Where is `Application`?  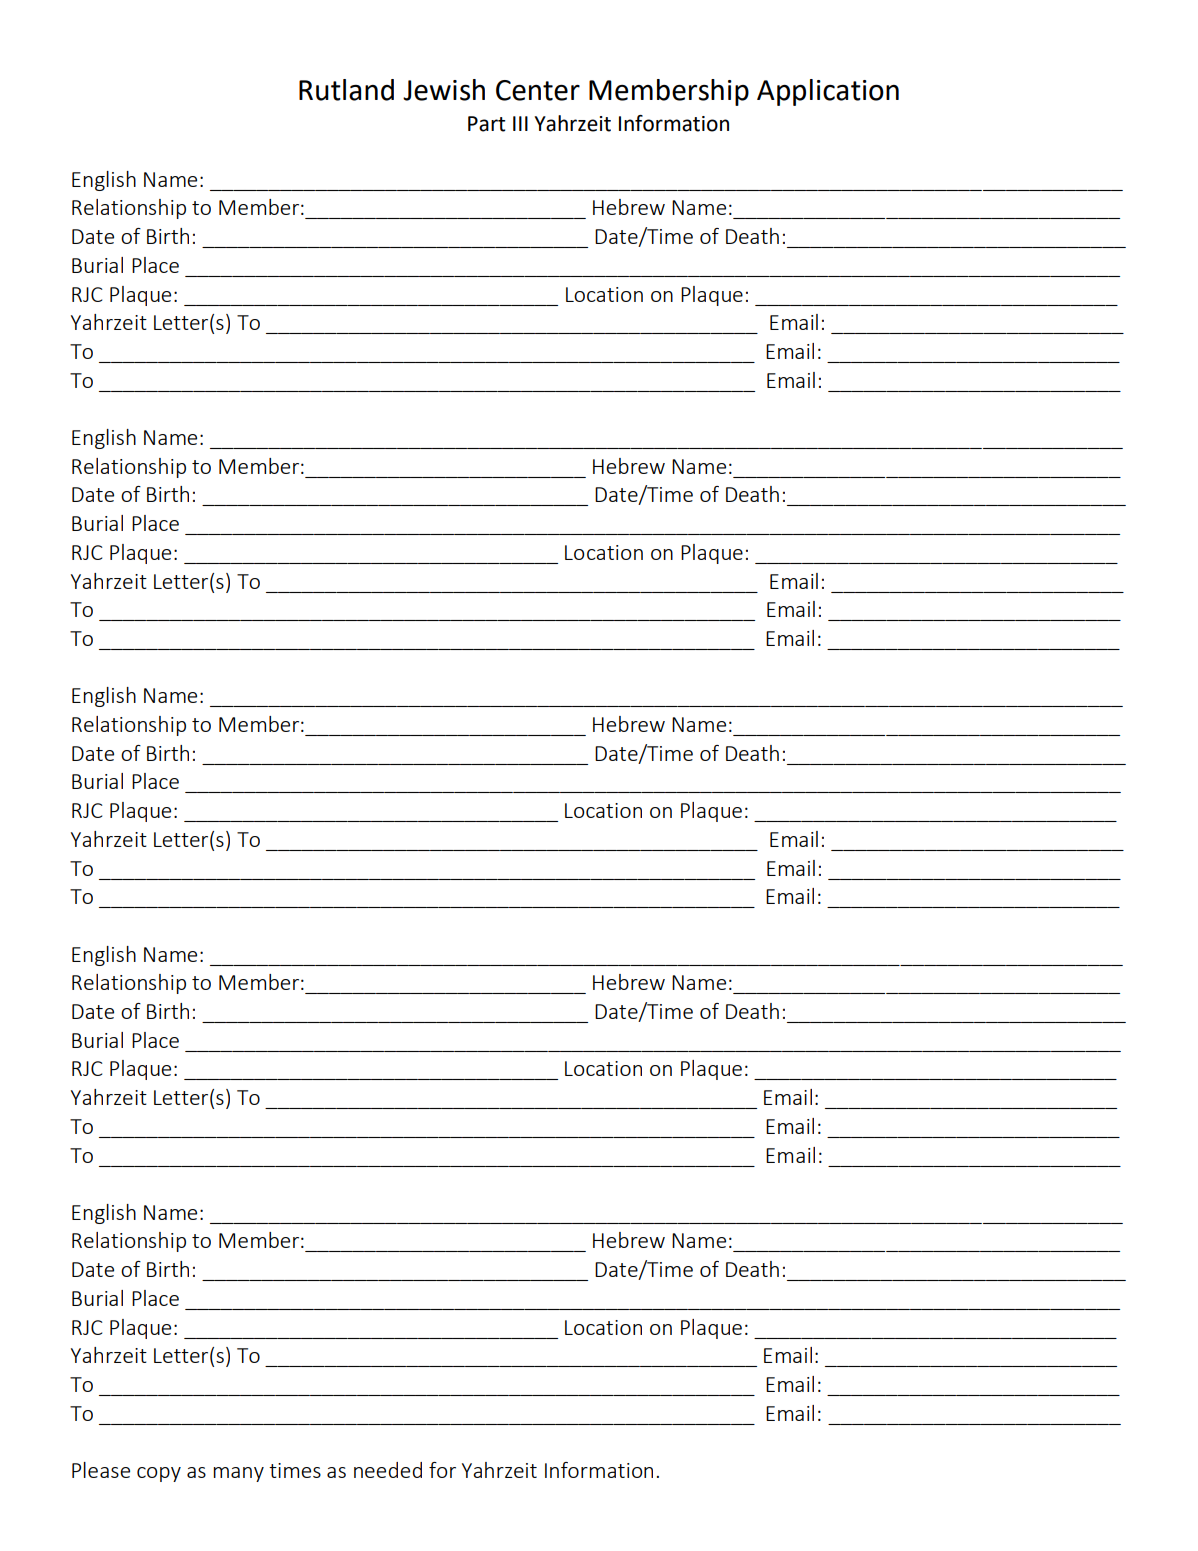
Application is located at coordinates (828, 92).
